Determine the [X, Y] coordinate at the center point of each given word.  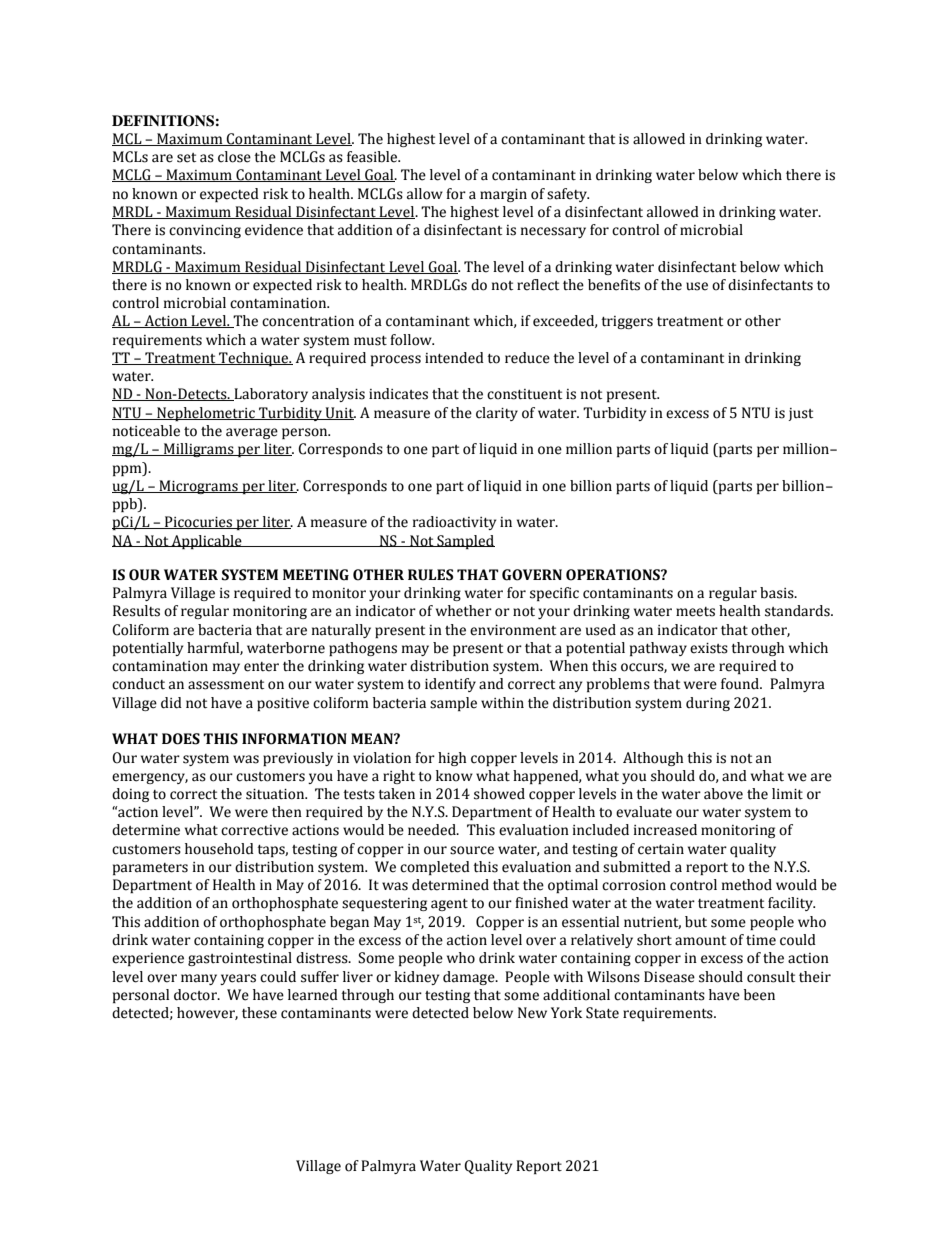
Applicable [207, 542]
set [186, 158]
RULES [430, 575]
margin [503, 195]
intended [454, 358]
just [800, 414]
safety [568, 195]
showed [499, 794]
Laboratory [270, 395]
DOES [181, 739]
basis [778, 593]
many [199, 979]
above [723, 794]
